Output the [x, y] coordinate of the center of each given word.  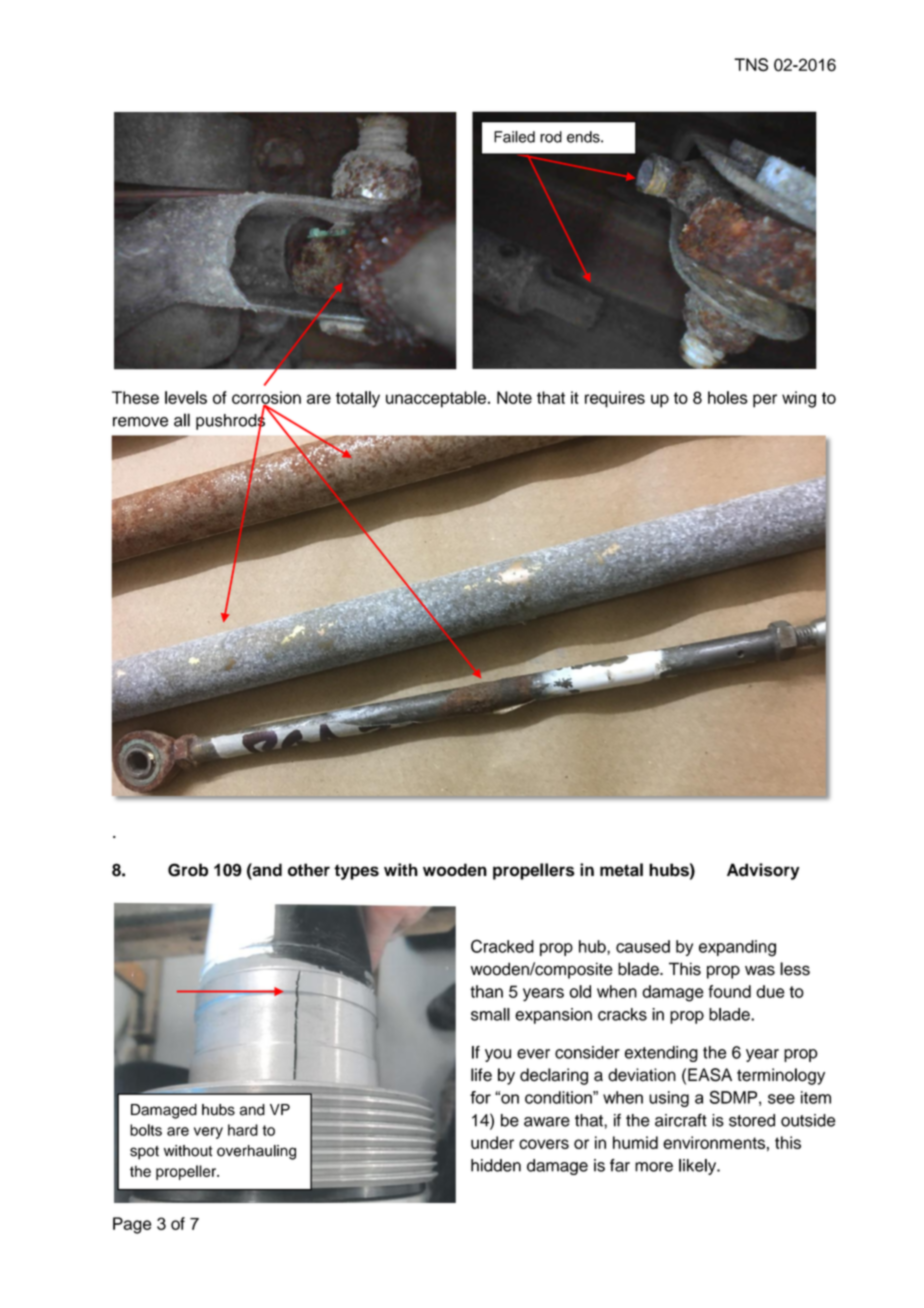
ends [584, 137]
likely [699, 1167]
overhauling [256, 1152]
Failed [514, 137]
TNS [751, 65]
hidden [496, 1165]
